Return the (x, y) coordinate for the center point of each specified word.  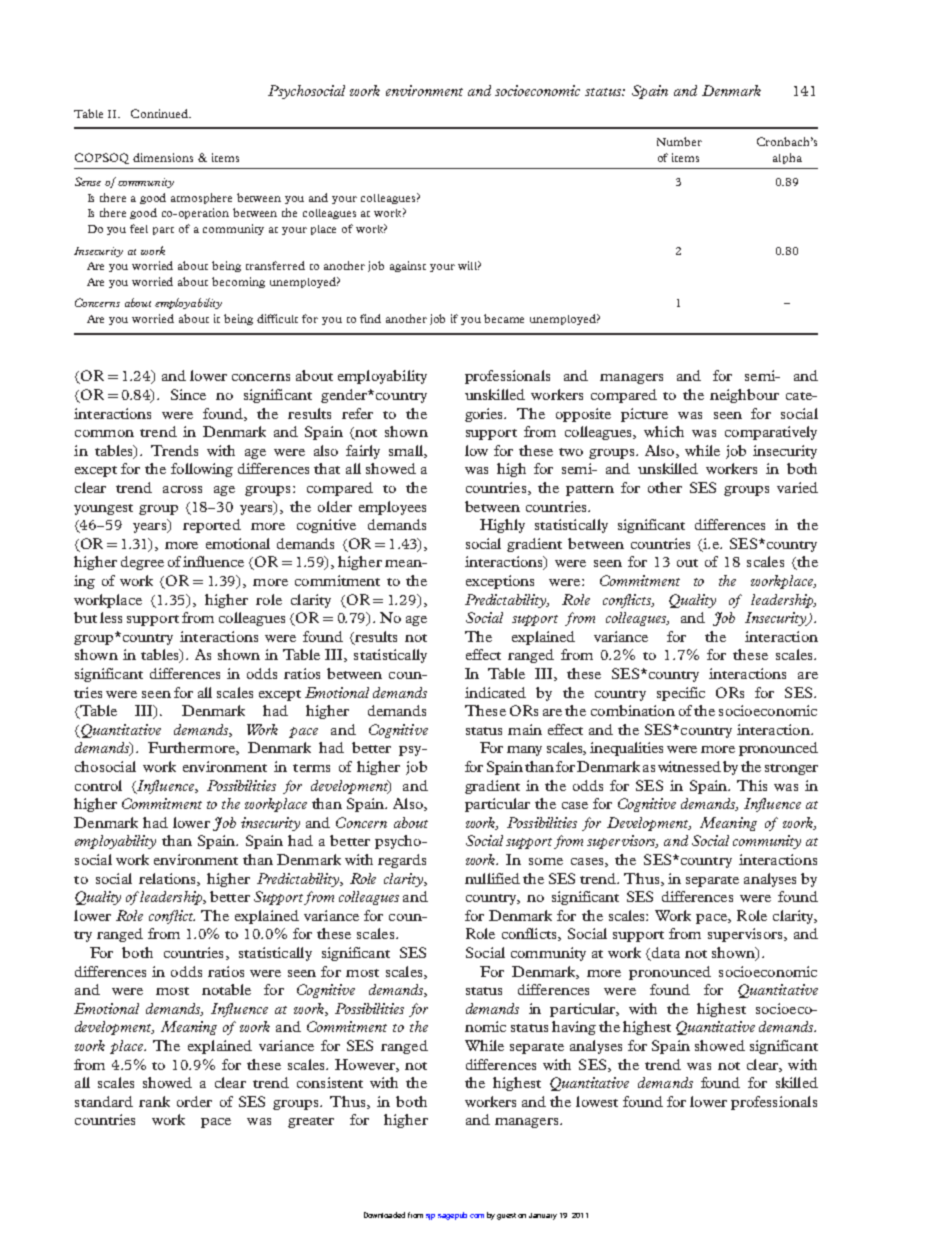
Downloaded (384, 1215)
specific (681, 694)
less (111, 617)
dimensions (163, 157)
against (408, 266)
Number (679, 141)
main (525, 729)
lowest (597, 1101)
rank (154, 1101)
